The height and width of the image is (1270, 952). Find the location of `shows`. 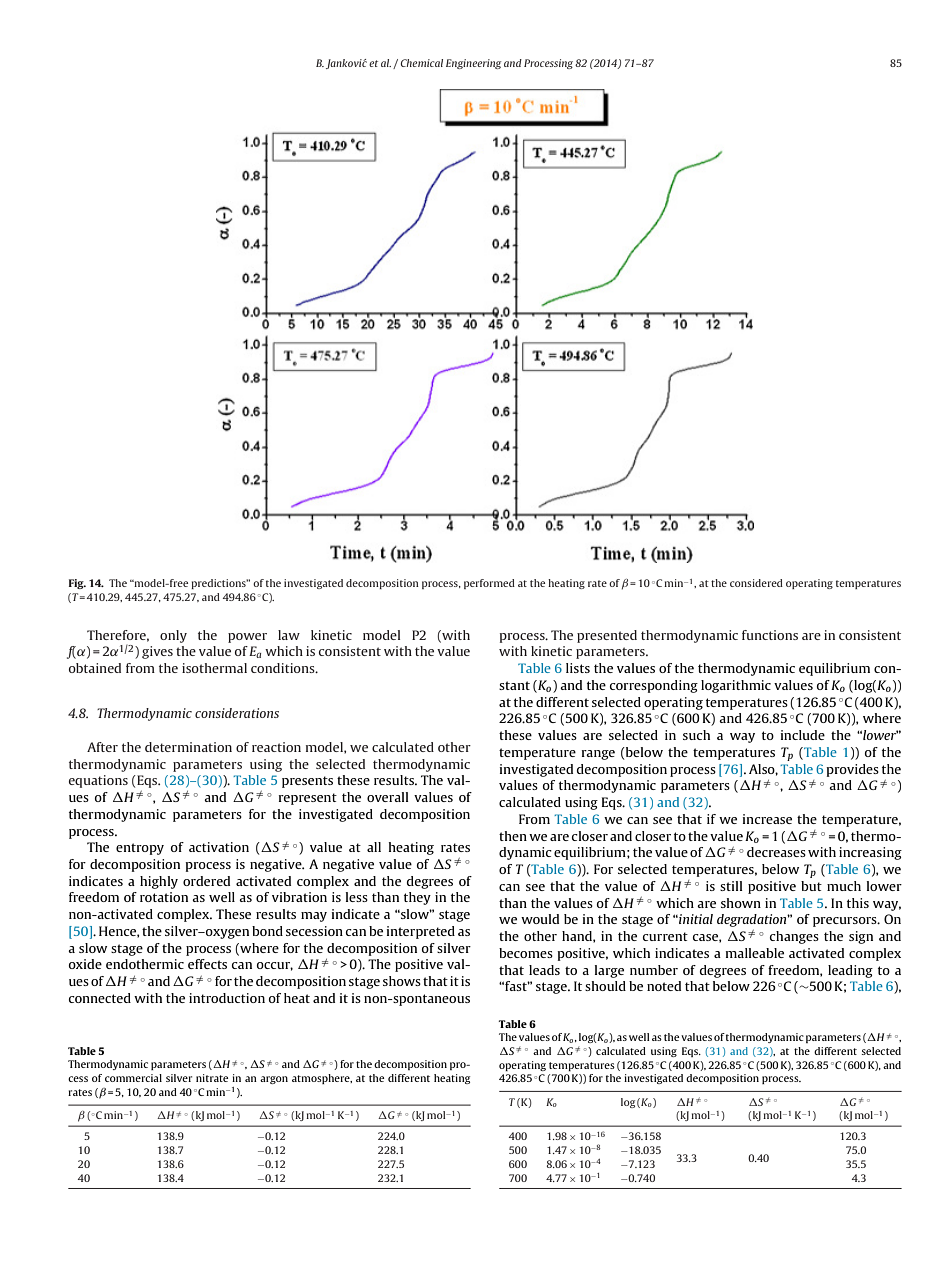

shows is located at coordinates (402, 981).
